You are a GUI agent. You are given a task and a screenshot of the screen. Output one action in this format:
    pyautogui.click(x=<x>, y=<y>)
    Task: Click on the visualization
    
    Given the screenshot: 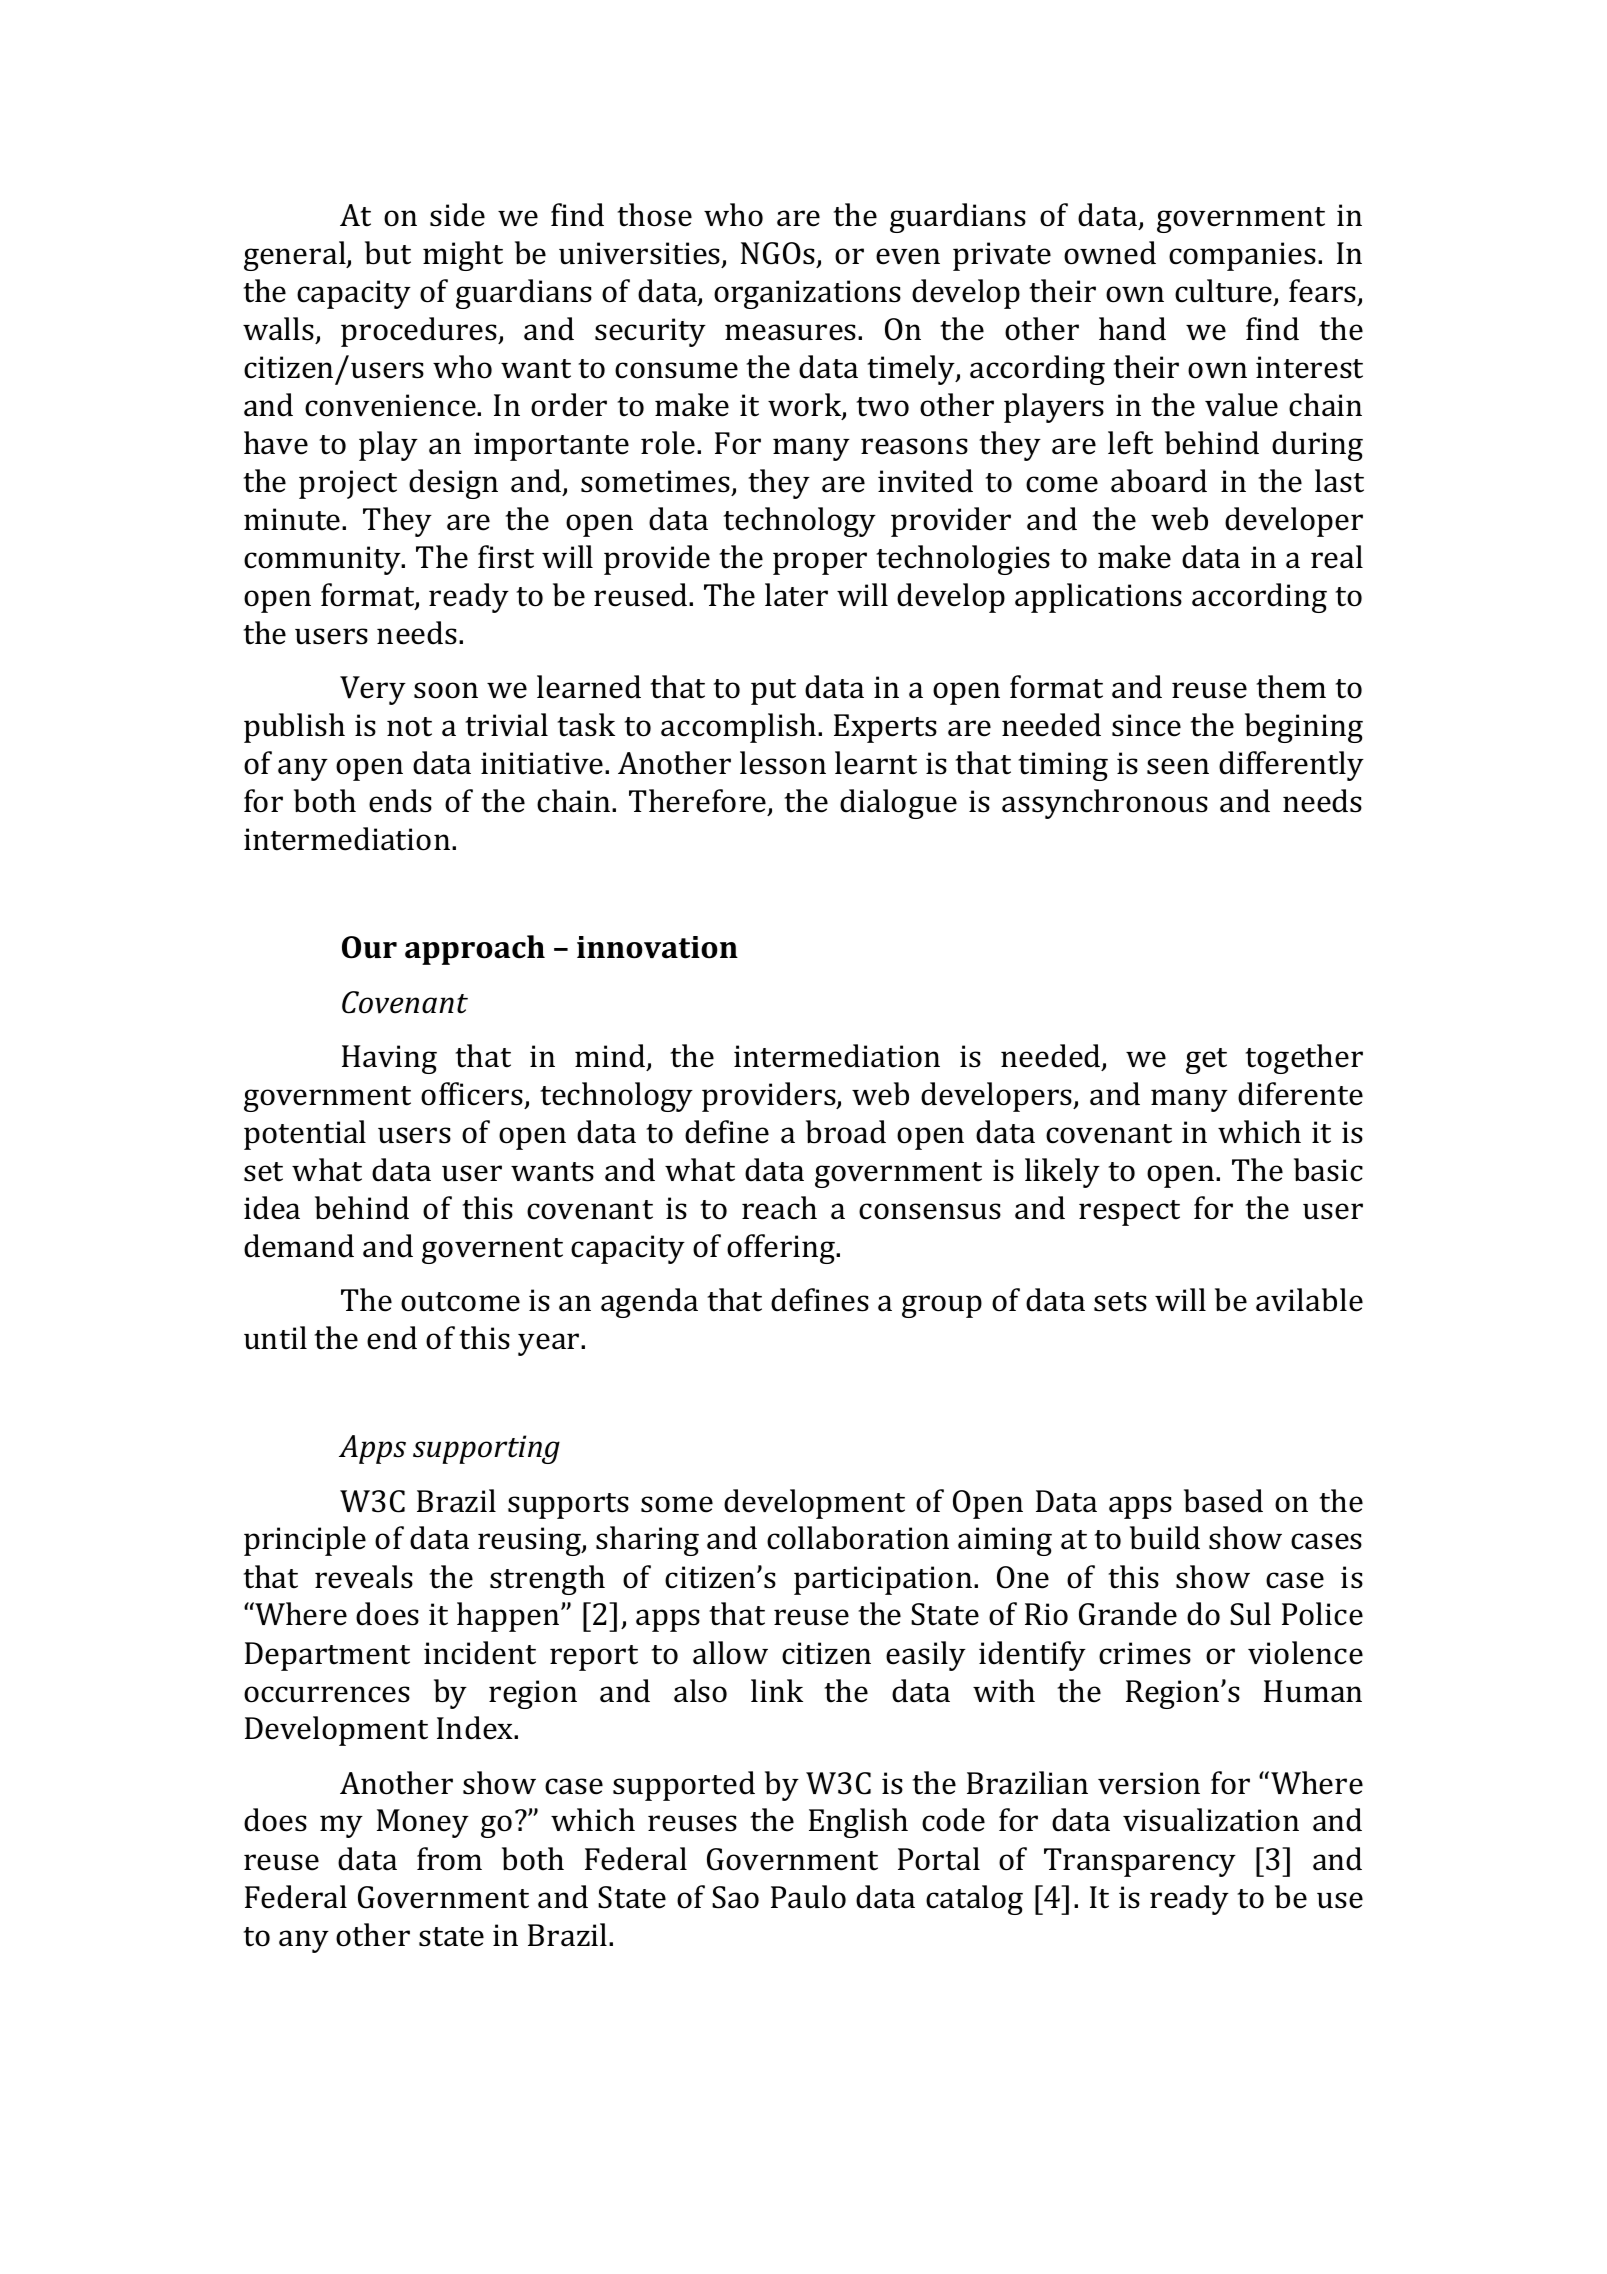 What is the action you would take?
    pyautogui.click(x=1211, y=1820)
